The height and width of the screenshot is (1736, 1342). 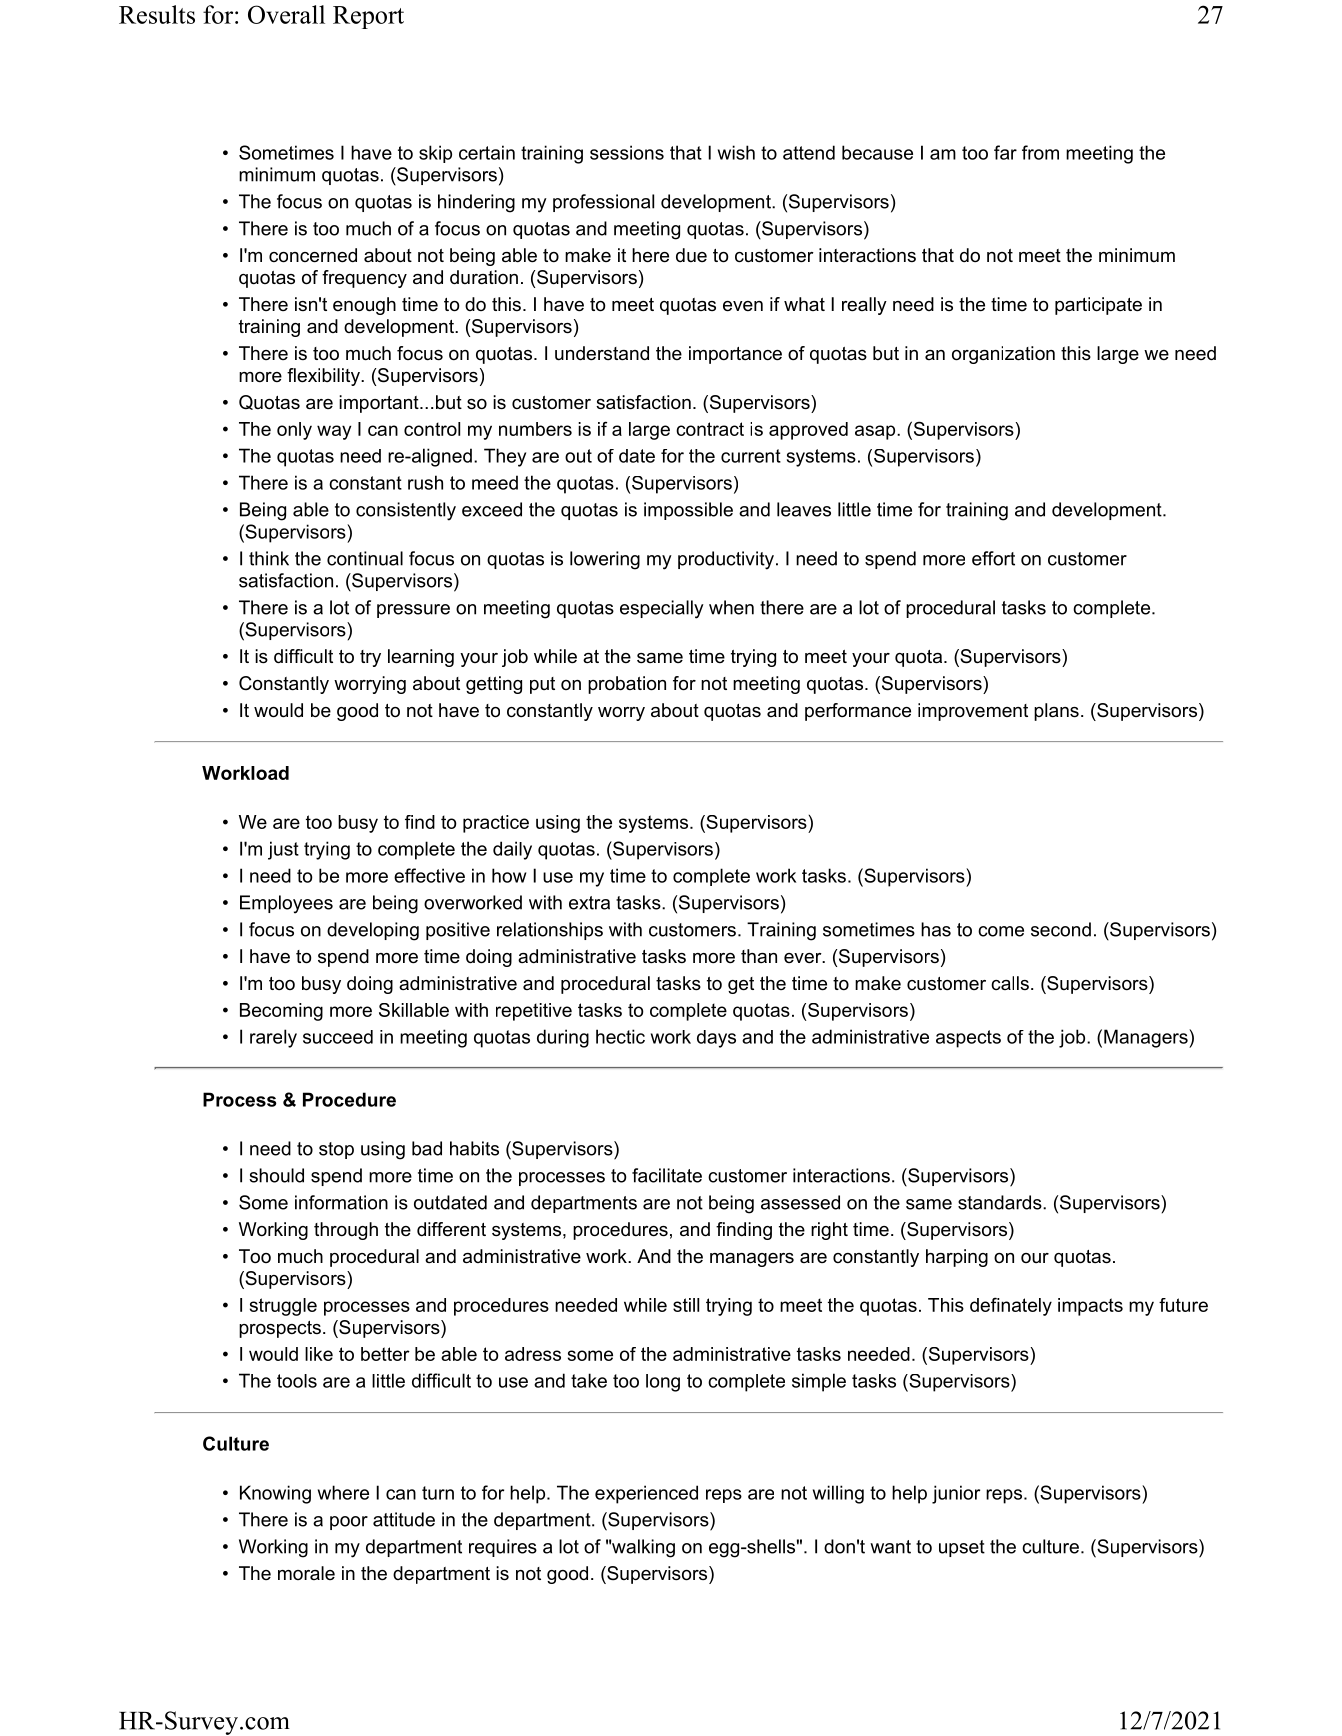 I want to click on plans, so click(x=1056, y=712).
